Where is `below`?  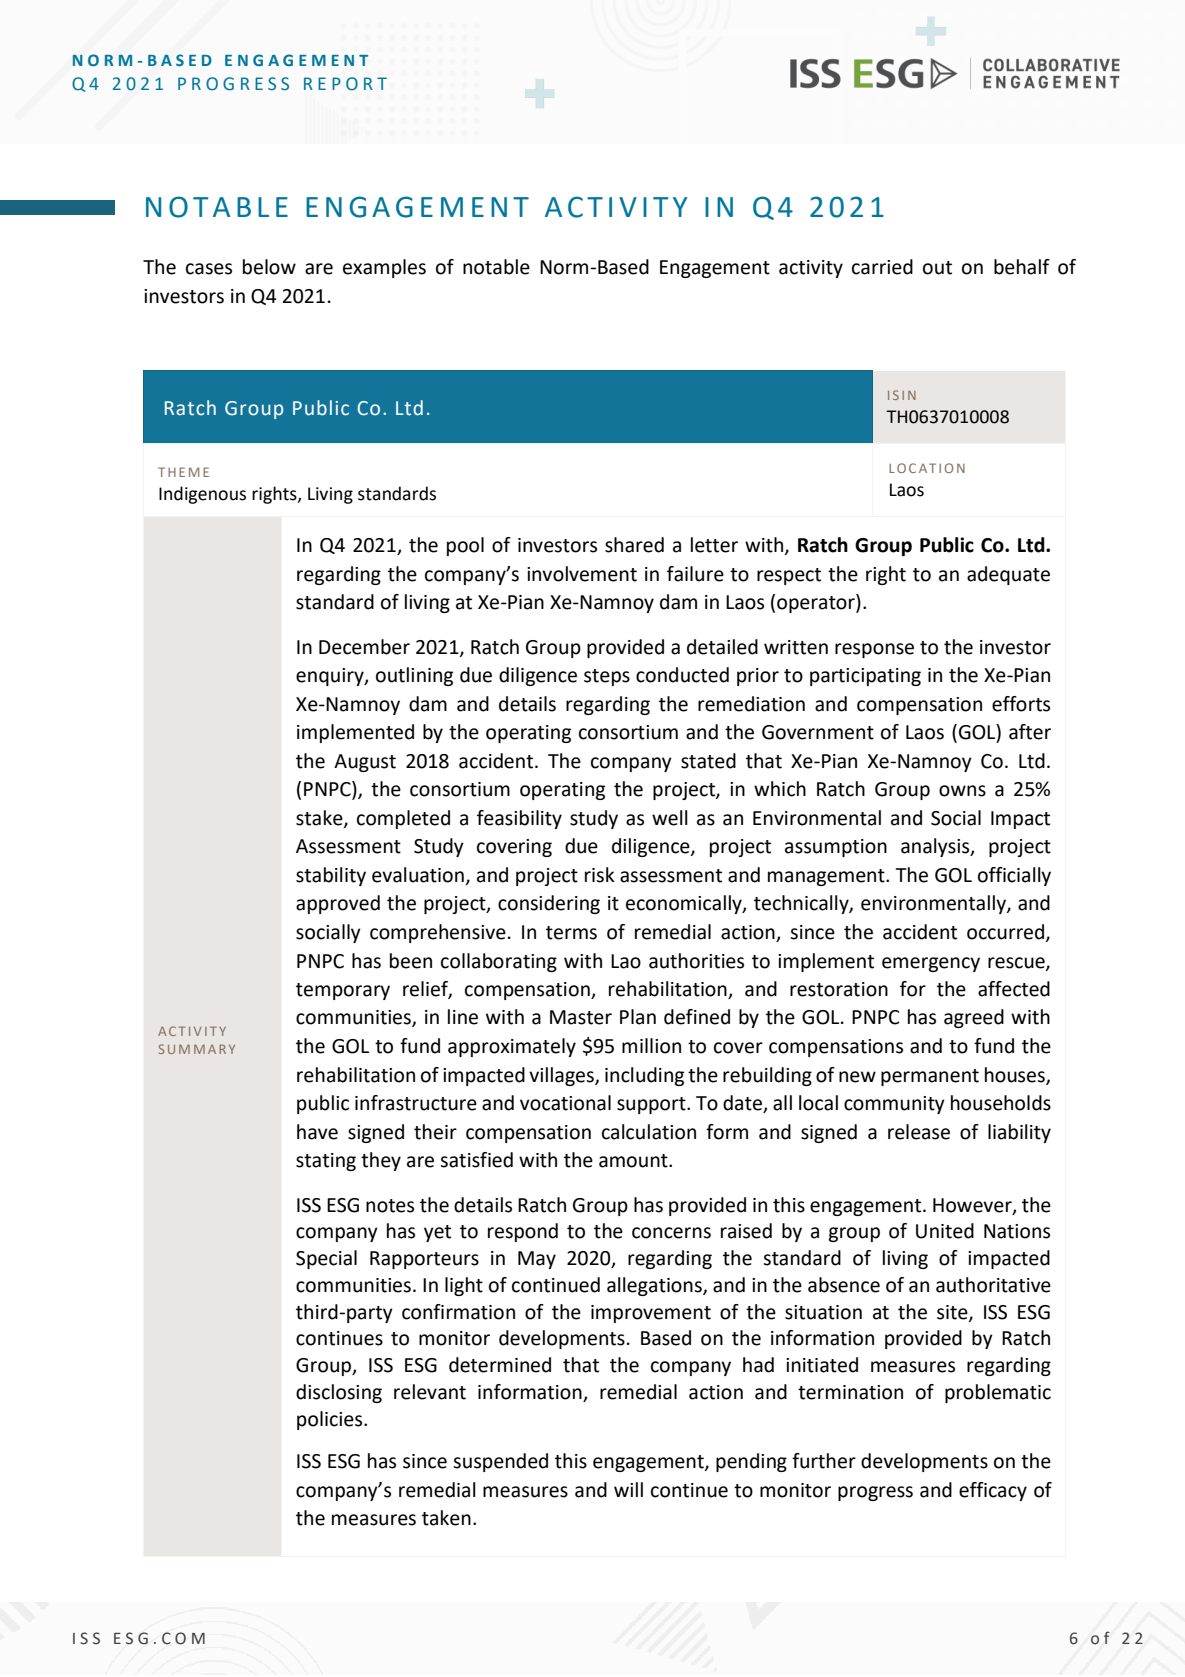 below is located at coordinates (269, 267).
